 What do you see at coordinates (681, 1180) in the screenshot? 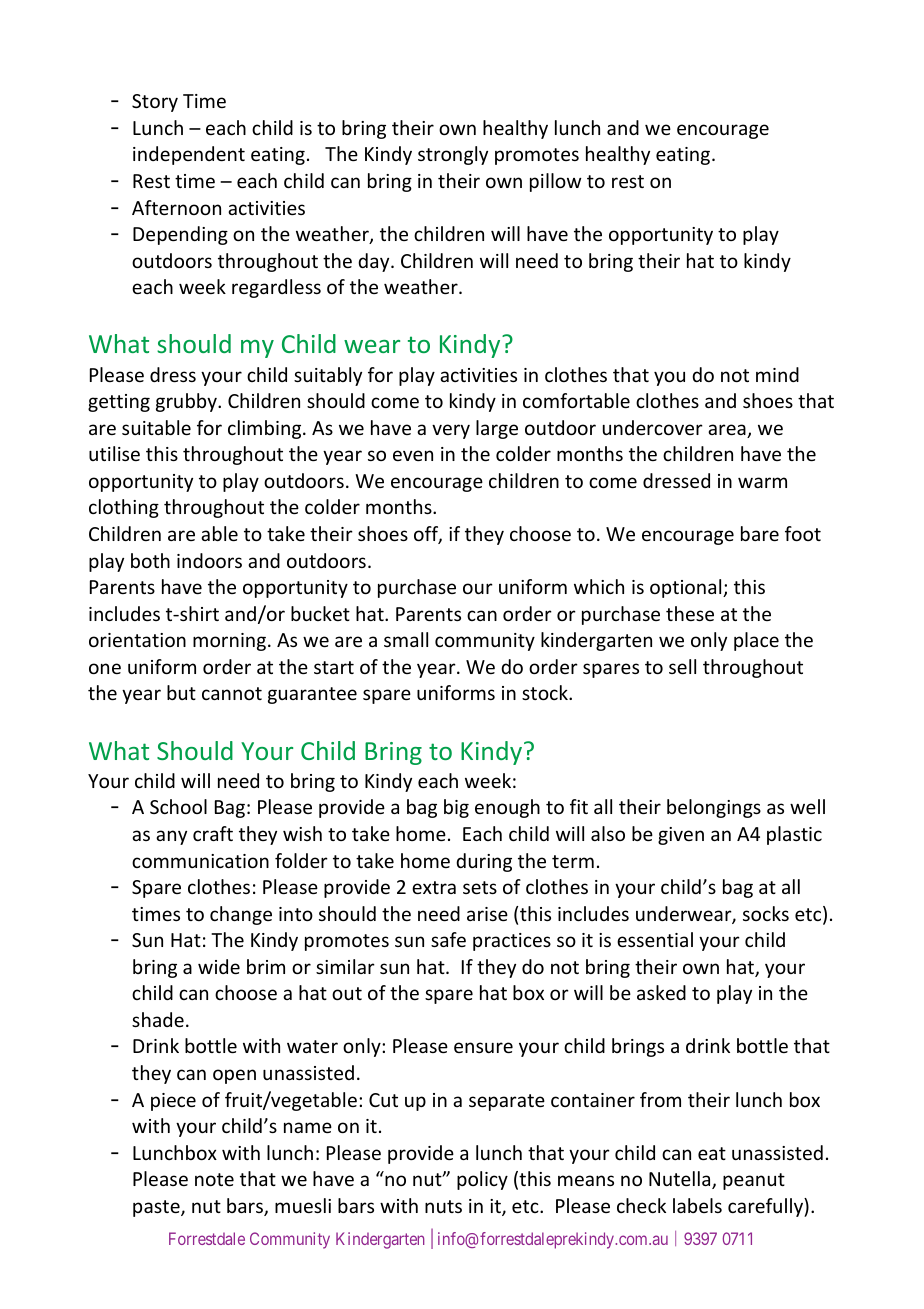
I see `Nutella` at bounding box center [681, 1180].
